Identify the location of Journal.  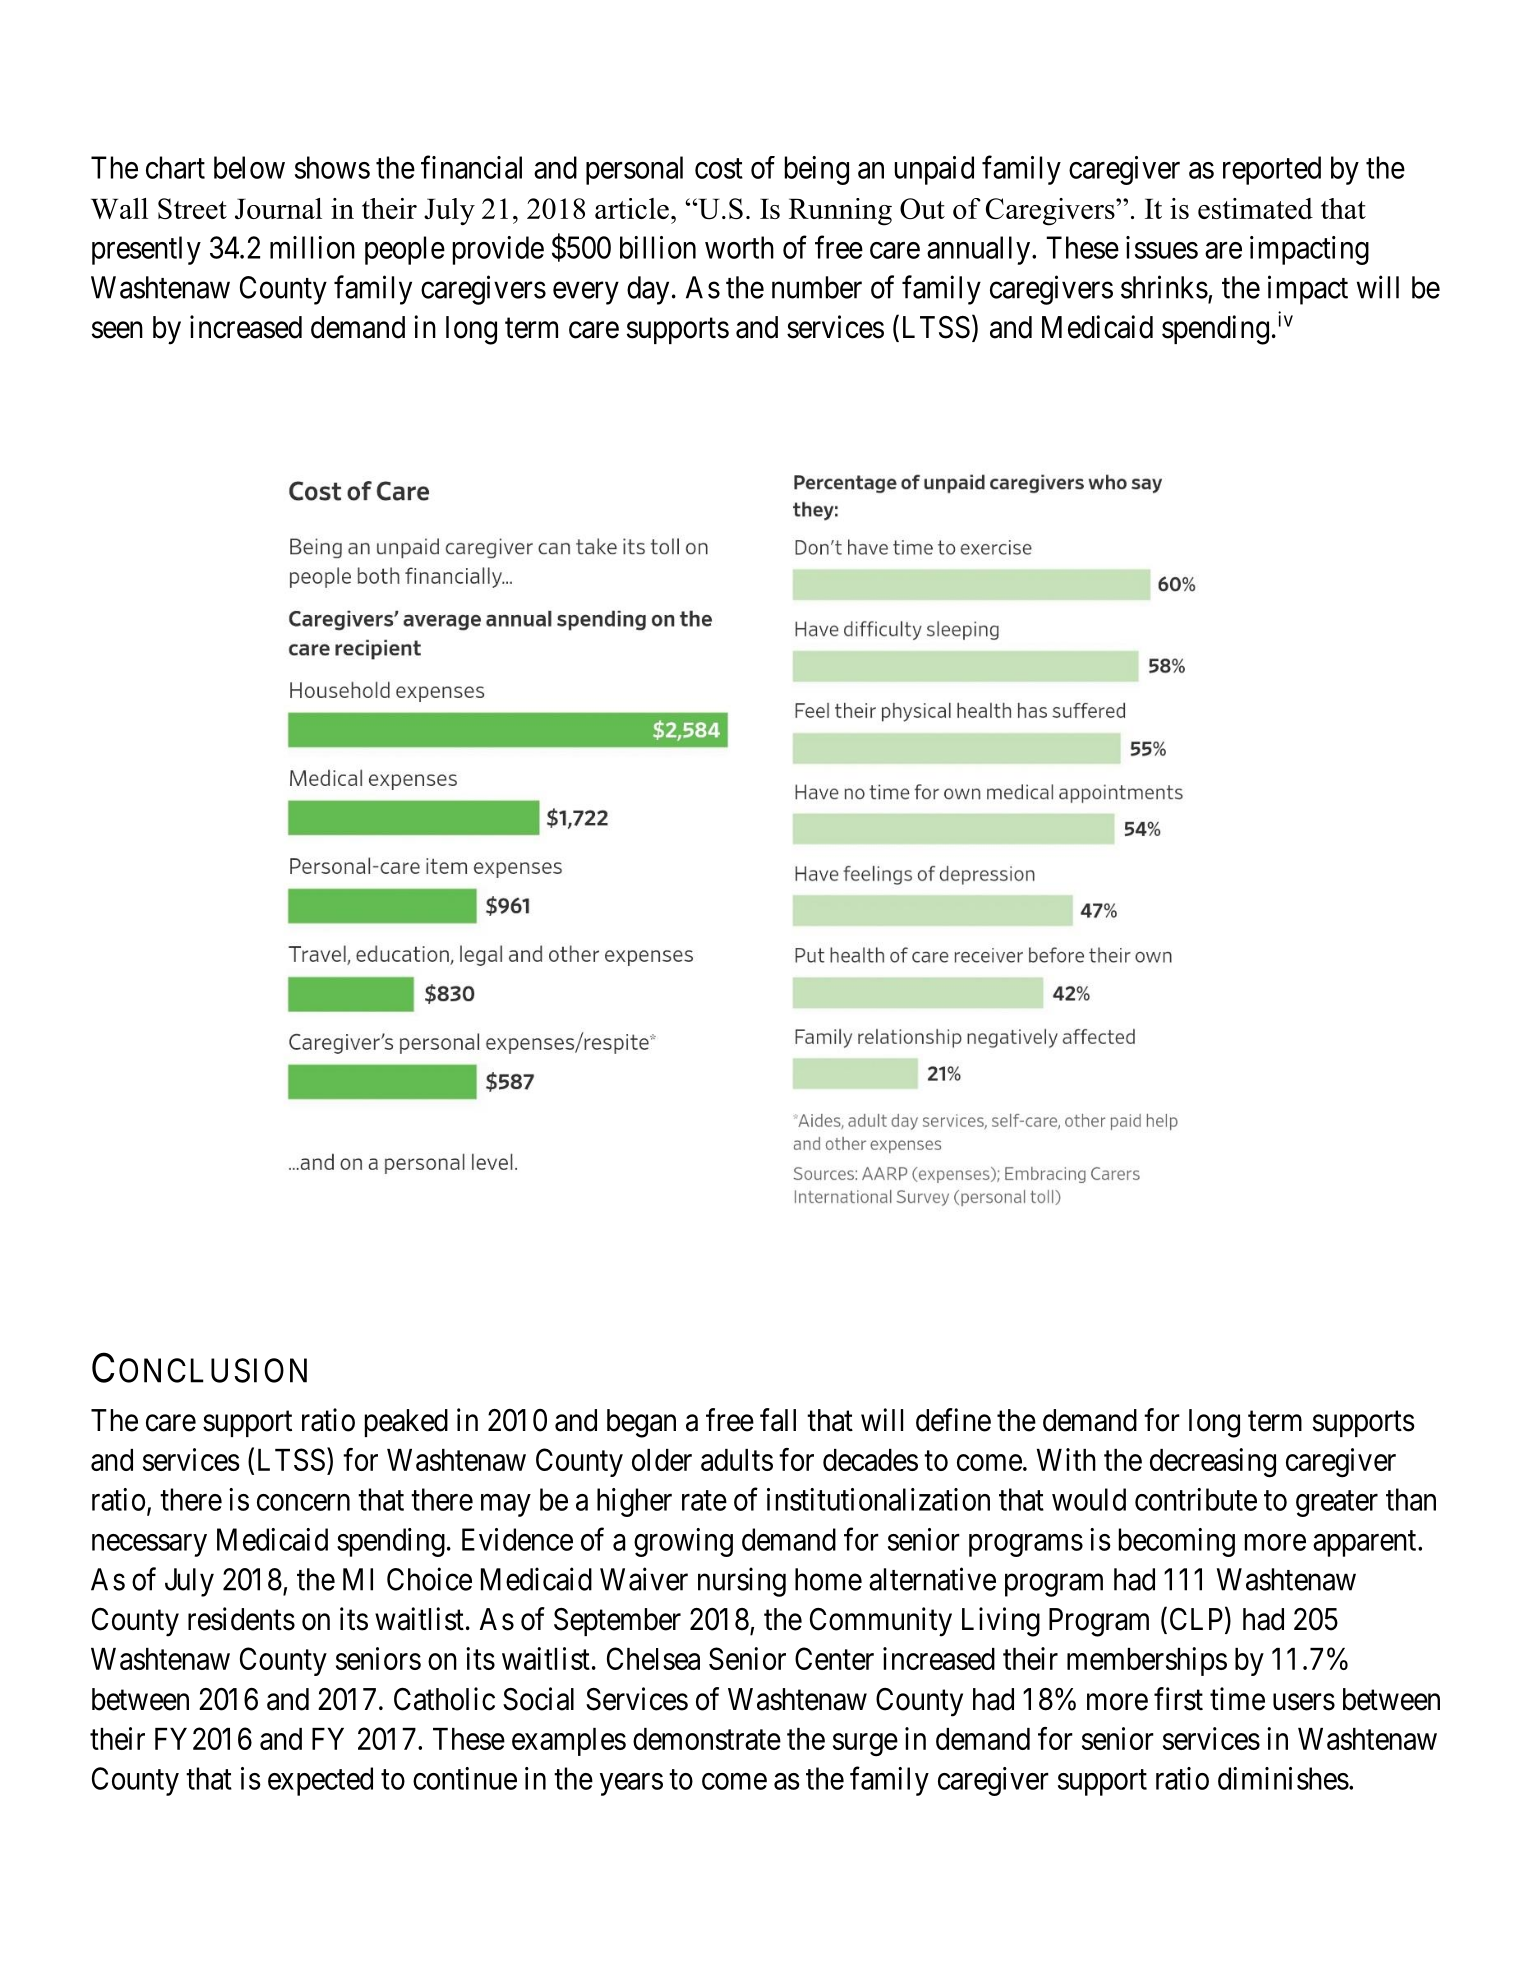
(278, 208).
